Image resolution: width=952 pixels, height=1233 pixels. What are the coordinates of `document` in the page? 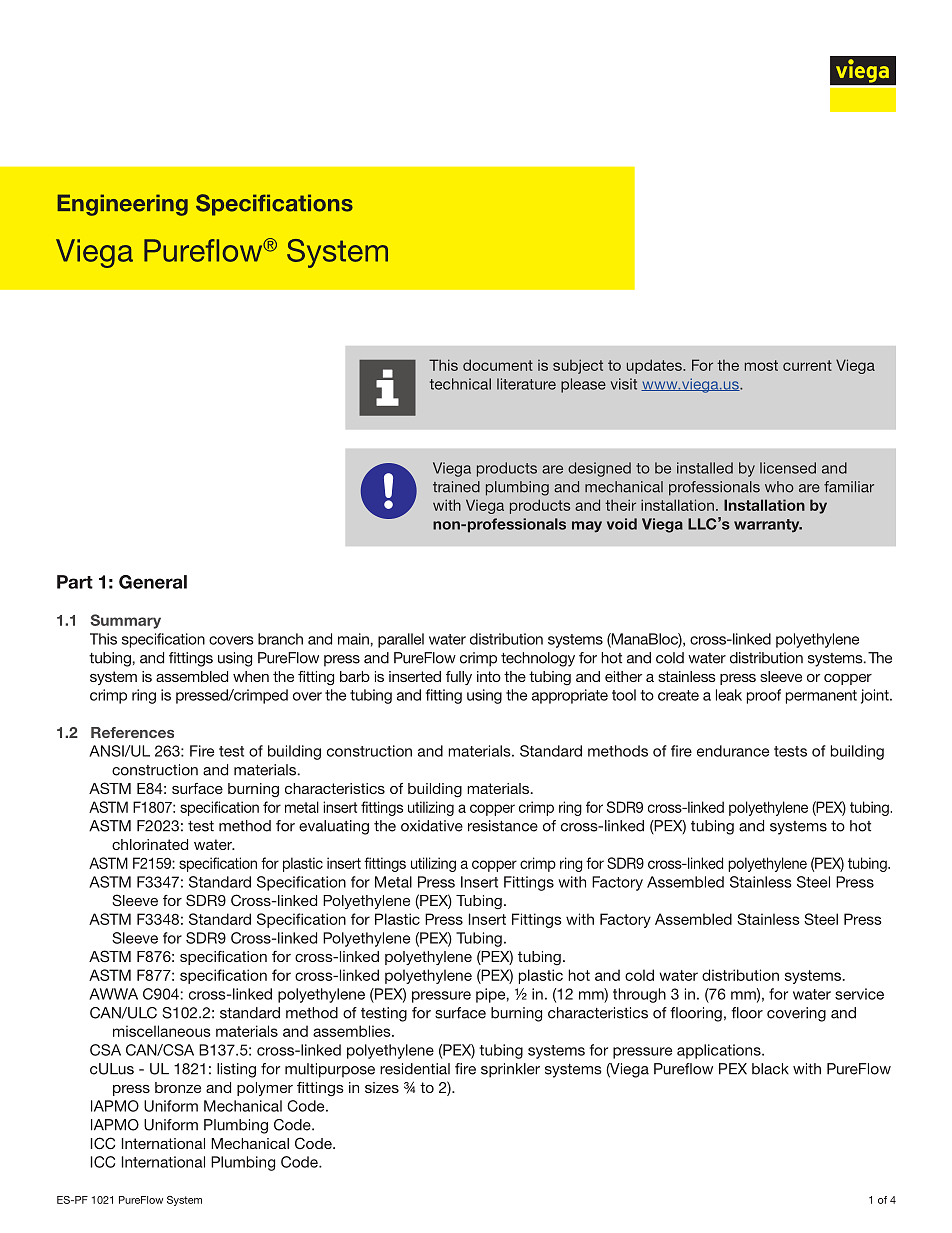 It's located at (498, 365).
